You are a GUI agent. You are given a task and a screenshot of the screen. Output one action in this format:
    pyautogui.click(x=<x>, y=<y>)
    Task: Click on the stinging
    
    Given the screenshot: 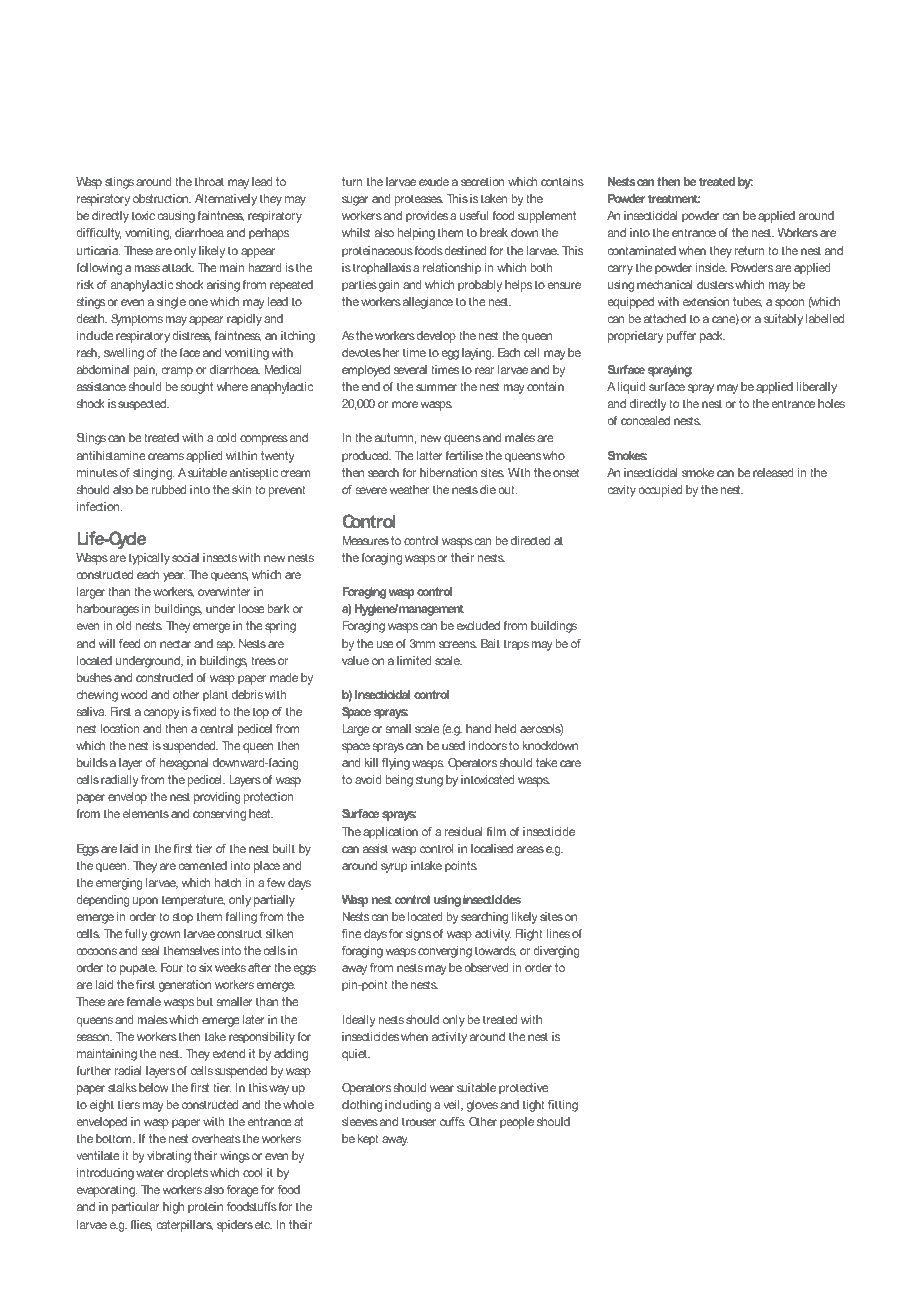 What is the action you would take?
    pyautogui.click(x=153, y=474)
